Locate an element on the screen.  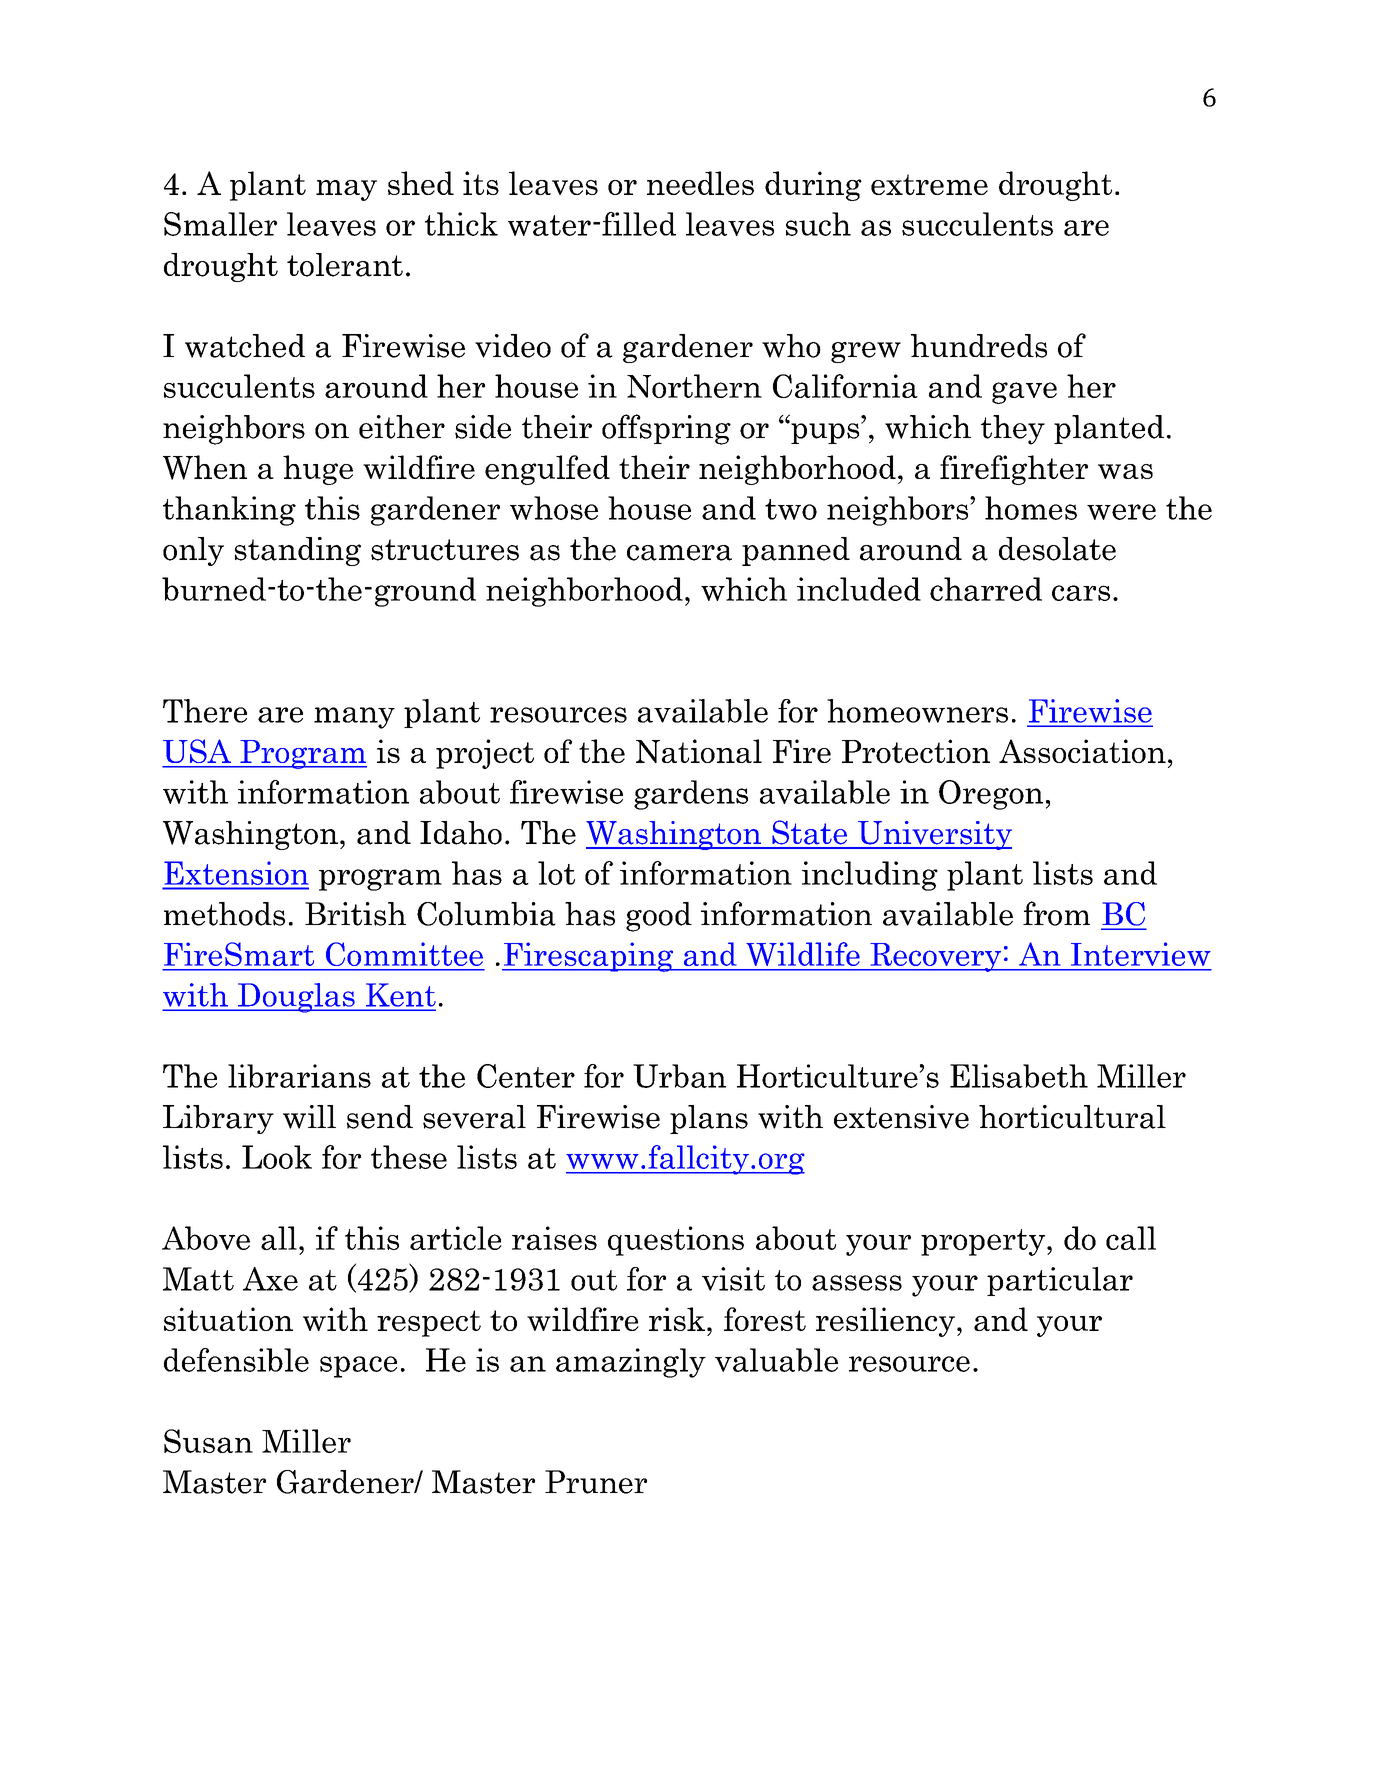
National is located at coordinates (699, 751).
